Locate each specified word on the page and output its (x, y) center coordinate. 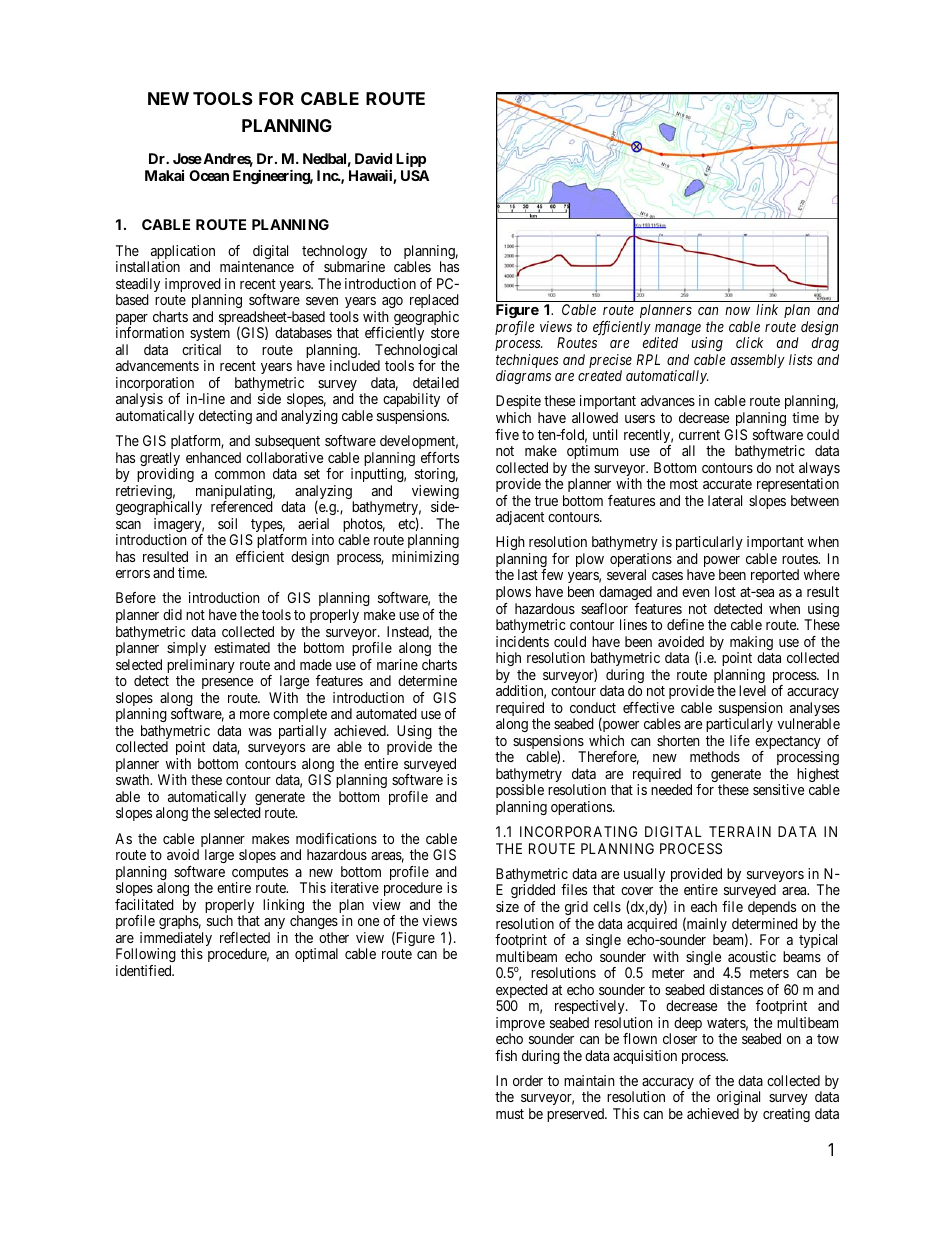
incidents (522, 641)
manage (678, 331)
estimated (242, 647)
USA (415, 175)
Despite (518, 404)
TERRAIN (740, 831)
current (699, 435)
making (751, 644)
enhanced (213, 457)
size (507, 906)
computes (260, 875)
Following (146, 955)
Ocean (209, 175)
